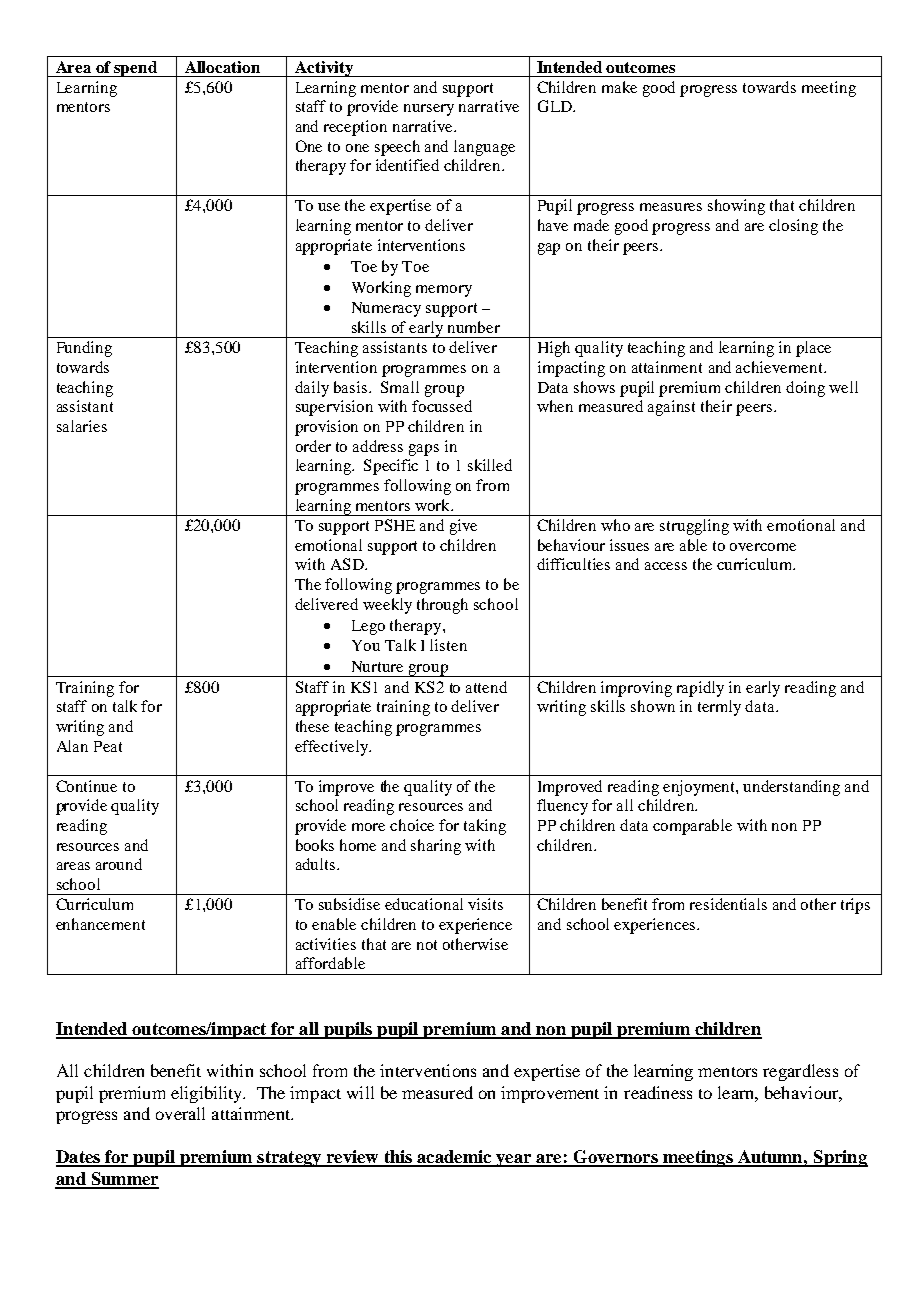 Image resolution: width=924 pixels, height=1308 pixels. What do you see at coordinates (448, 645) in the document?
I see `listen` at bounding box center [448, 645].
